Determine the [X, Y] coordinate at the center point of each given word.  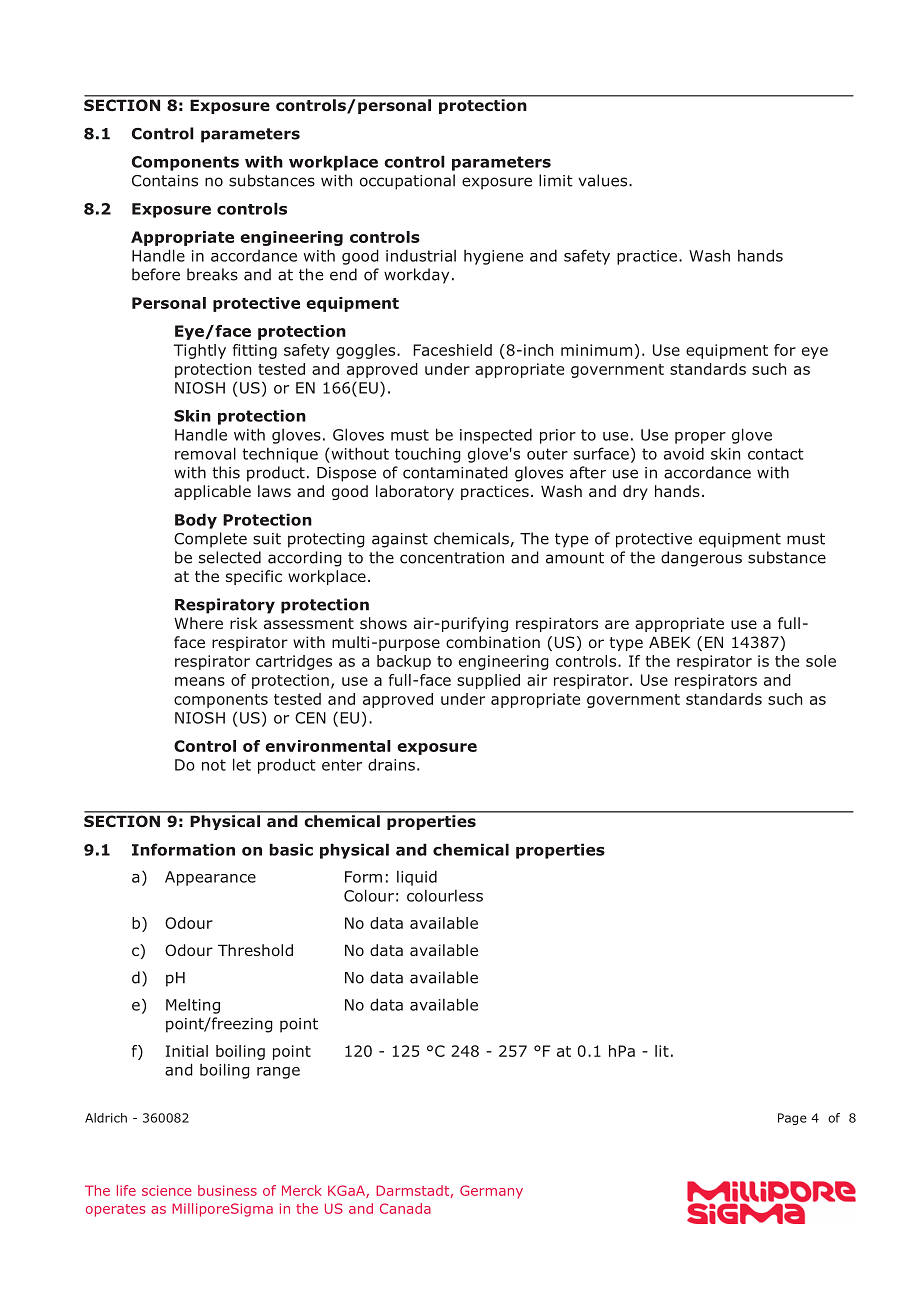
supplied [488, 681]
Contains [165, 181]
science [167, 1190]
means [200, 681]
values [604, 180]
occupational [407, 182]
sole [821, 661]
